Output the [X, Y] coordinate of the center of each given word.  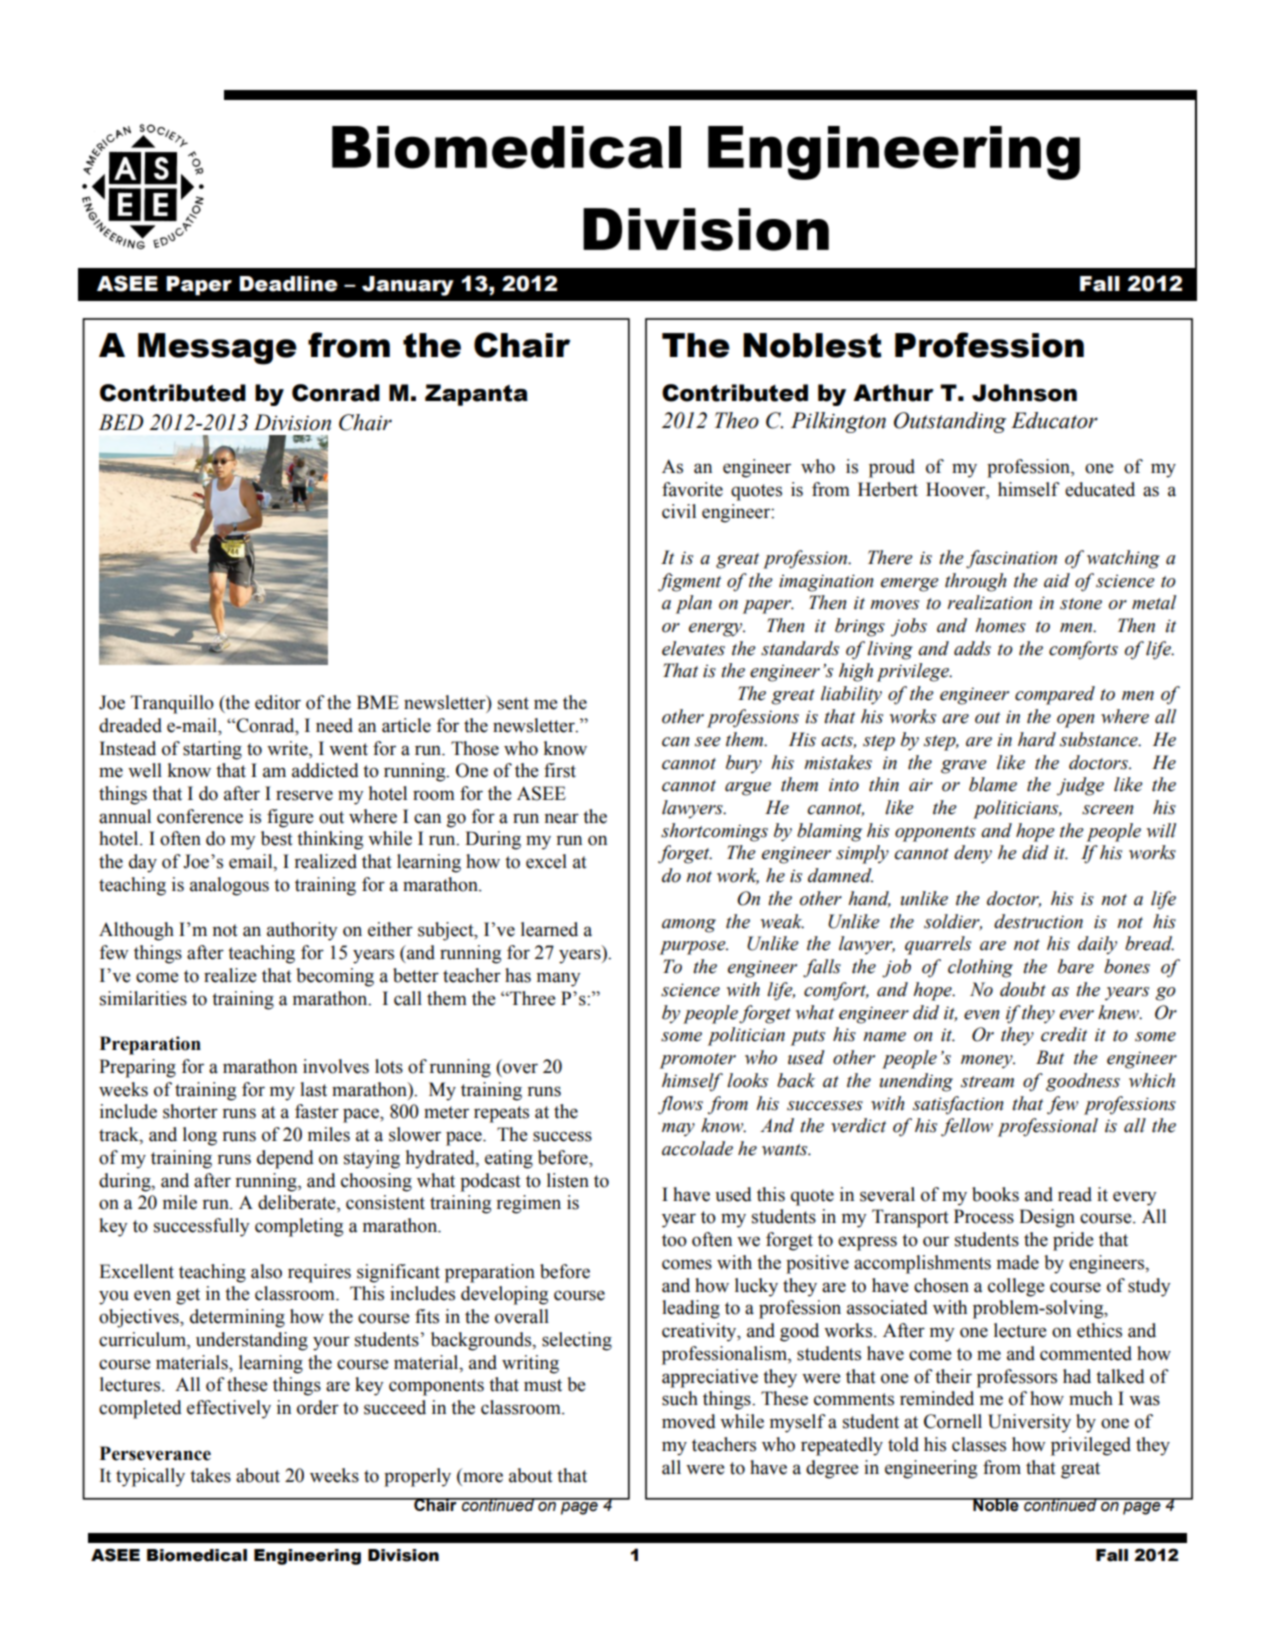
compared [1055, 695]
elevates [693, 648]
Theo [737, 420]
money [988, 1061]
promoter [698, 1061]
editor [278, 702]
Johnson [1024, 393]
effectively [229, 1409]
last [313, 1089]
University [1029, 1423]
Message [217, 349]
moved [689, 1421]
